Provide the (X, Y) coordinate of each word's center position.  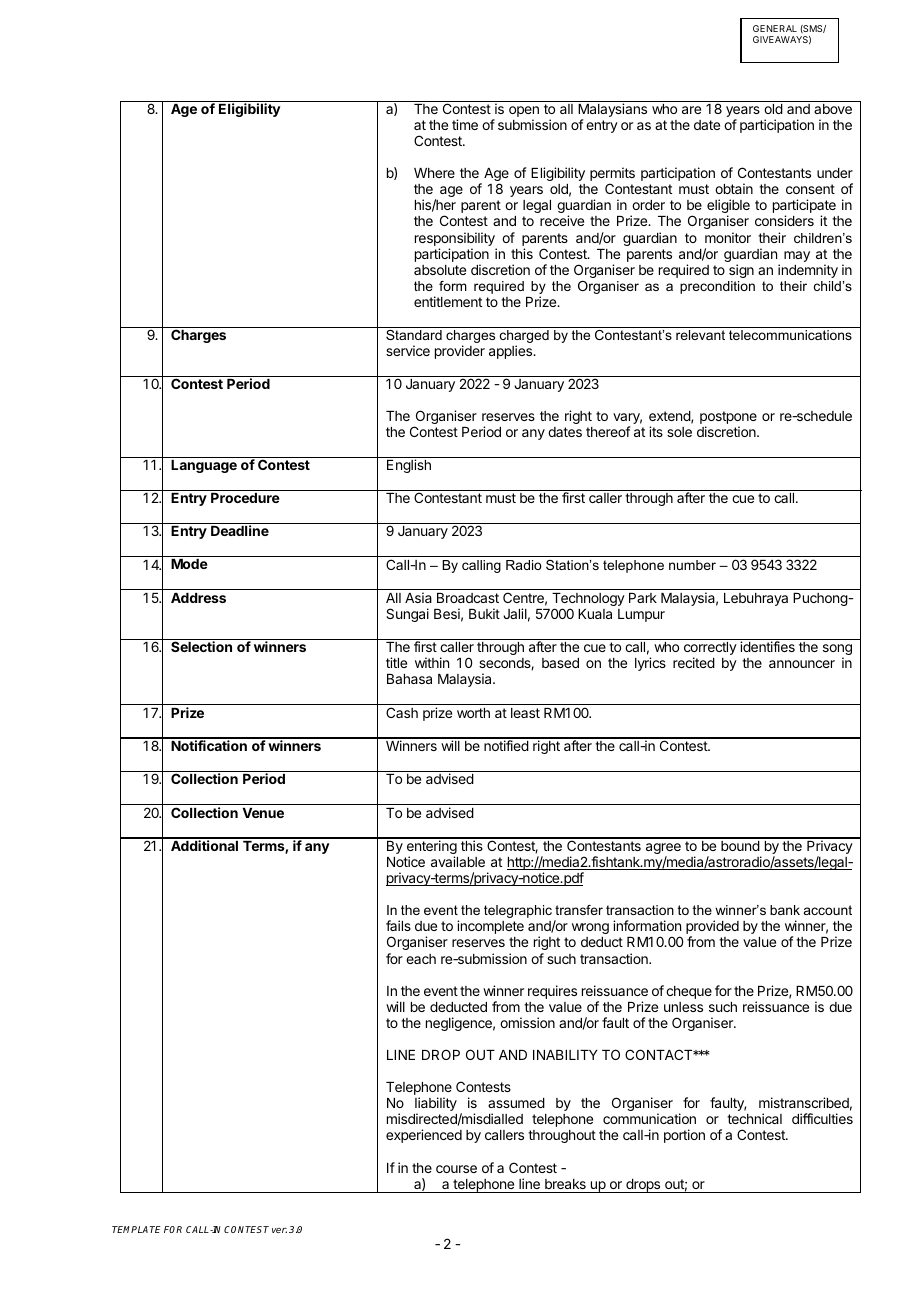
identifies (767, 646)
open (524, 113)
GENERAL (775, 28)
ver (279, 1230)
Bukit (484, 613)
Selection (201, 646)
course (456, 1169)
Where (434, 173)
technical (754, 1118)
